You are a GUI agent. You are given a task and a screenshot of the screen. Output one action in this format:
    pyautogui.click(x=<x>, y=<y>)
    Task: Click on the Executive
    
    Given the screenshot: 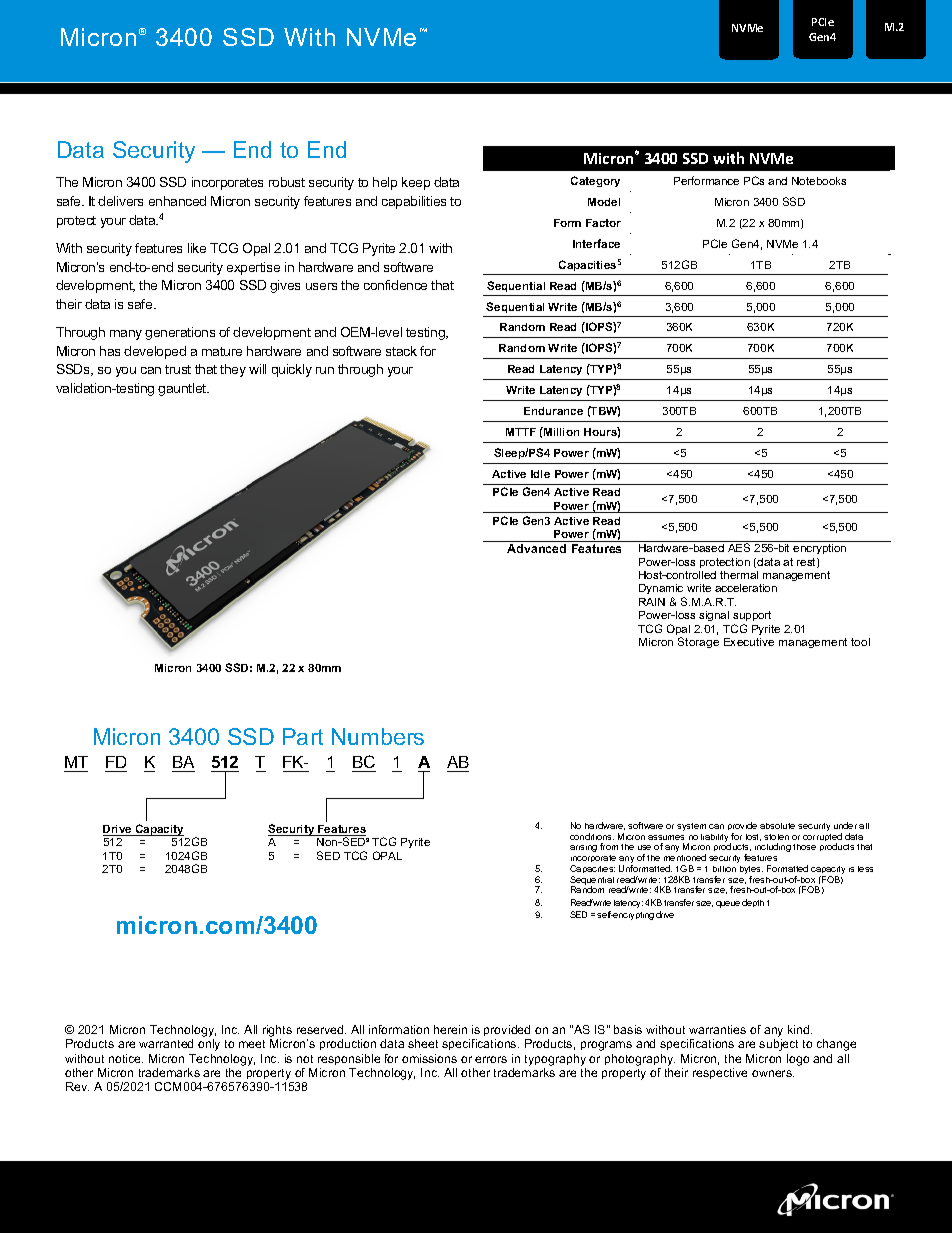 What is the action you would take?
    pyautogui.click(x=749, y=642)
